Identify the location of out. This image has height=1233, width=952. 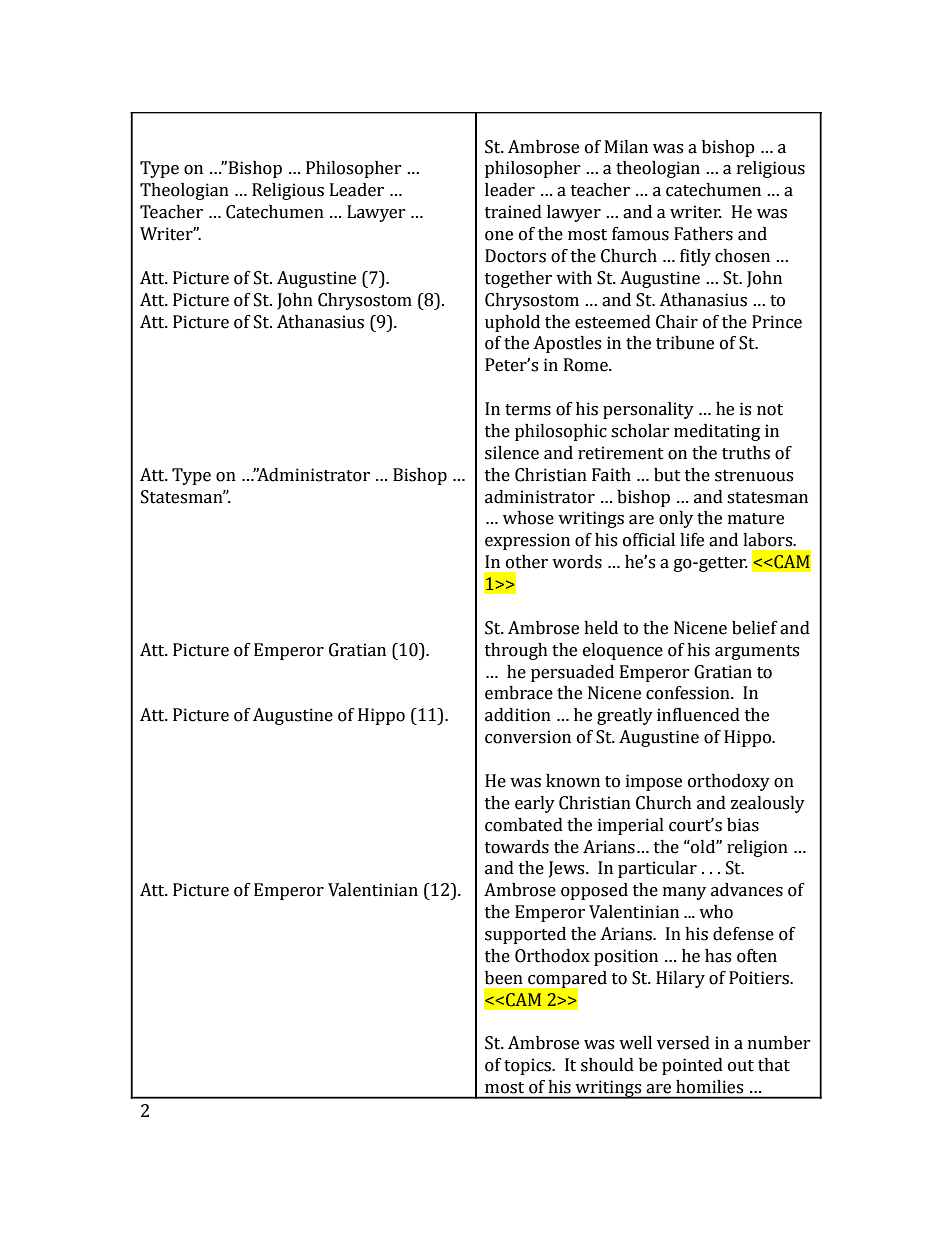
(741, 1066).
